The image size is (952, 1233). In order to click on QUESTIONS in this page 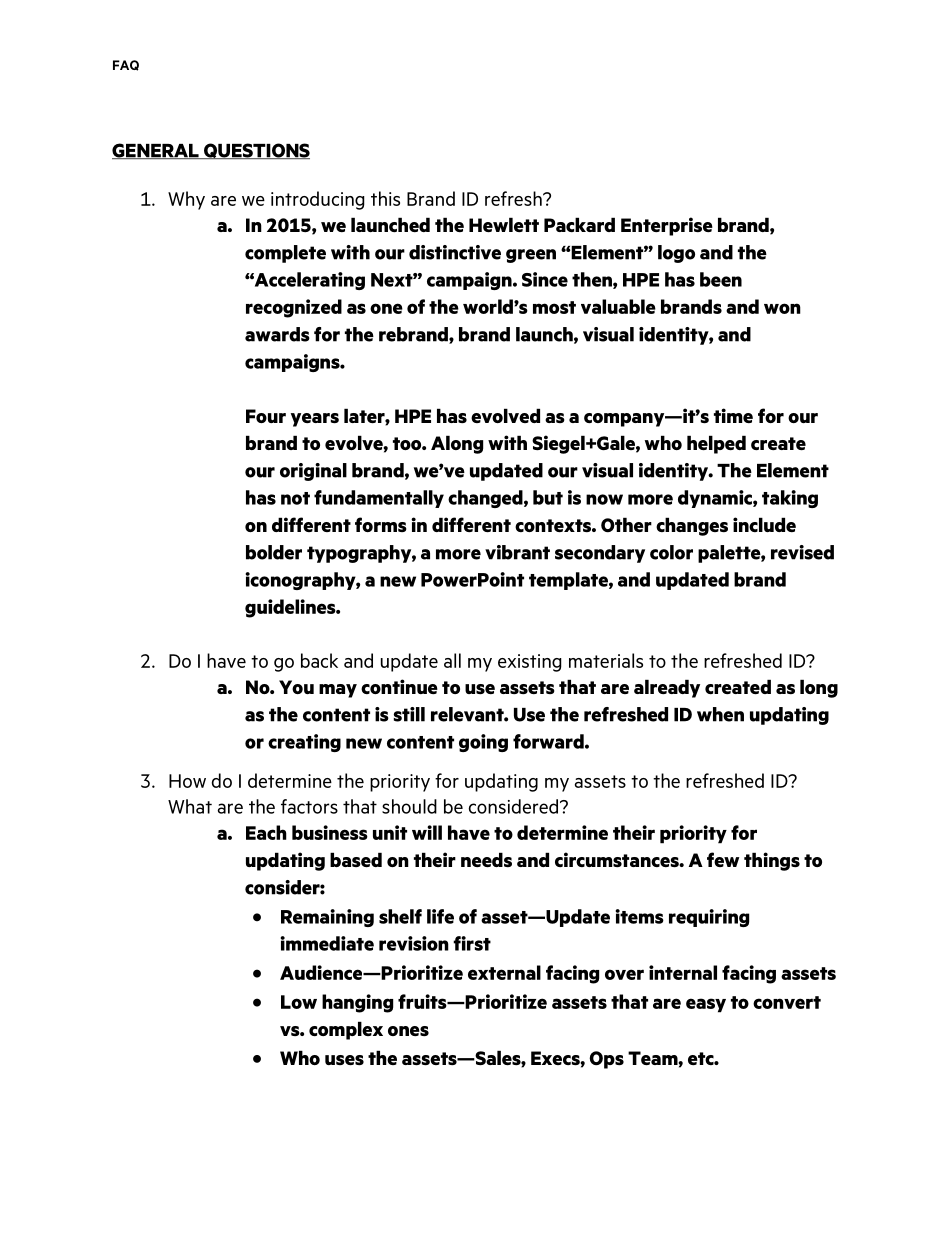, I will do `click(255, 151)`.
